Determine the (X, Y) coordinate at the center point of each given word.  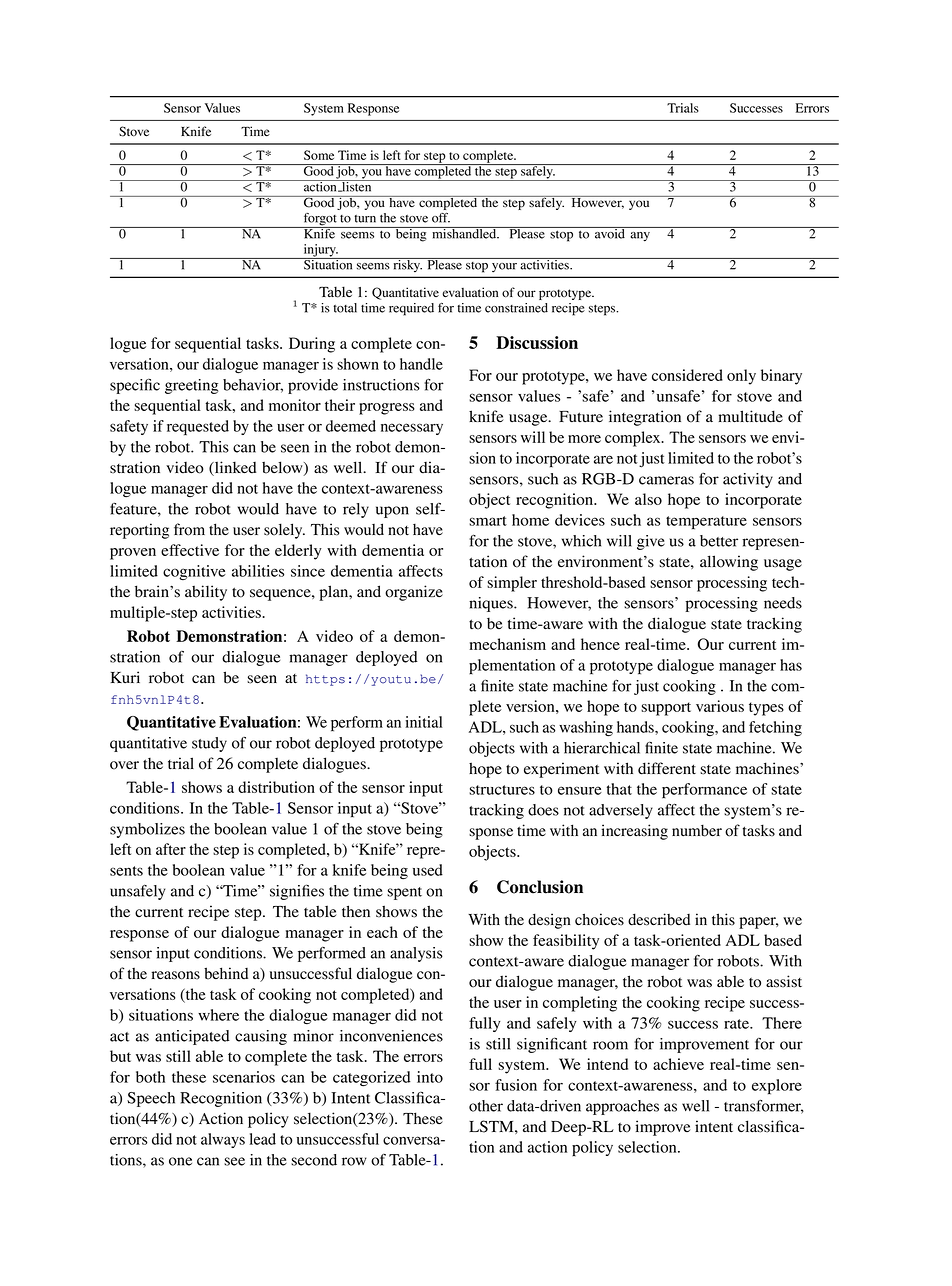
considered (687, 375)
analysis (416, 954)
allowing (729, 563)
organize (414, 593)
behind (226, 973)
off (441, 218)
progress (387, 409)
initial (424, 722)
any (640, 237)
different (667, 768)
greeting (191, 386)
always (223, 1140)
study (209, 744)
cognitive (194, 572)
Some (319, 155)
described (659, 919)
